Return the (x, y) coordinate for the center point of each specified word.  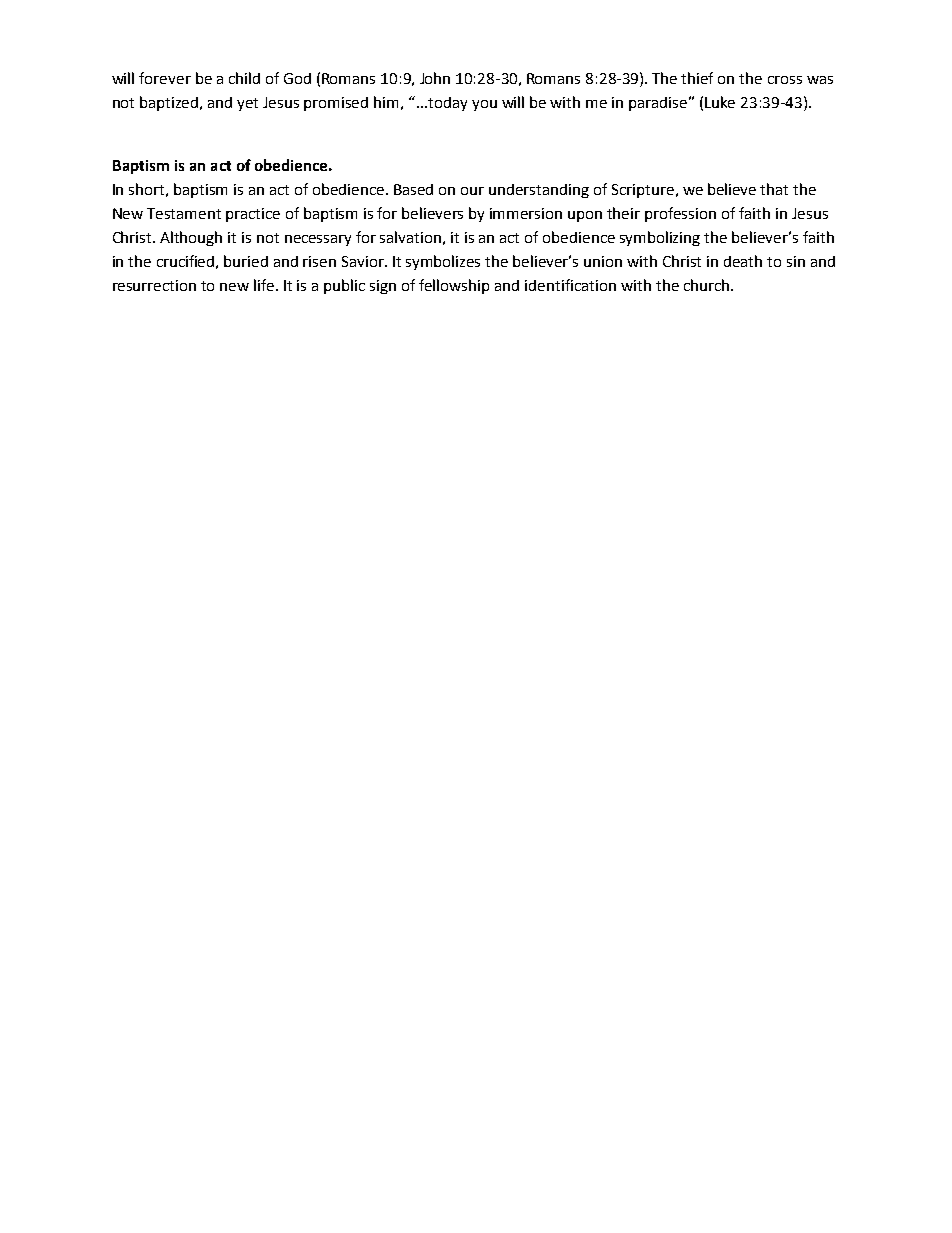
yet (247, 104)
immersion (526, 213)
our (472, 191)
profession (680, 214)
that (774, 189)
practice (253, 215)
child (244, 78)
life (265, 285)
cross (785, 80)
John (435, 78)
